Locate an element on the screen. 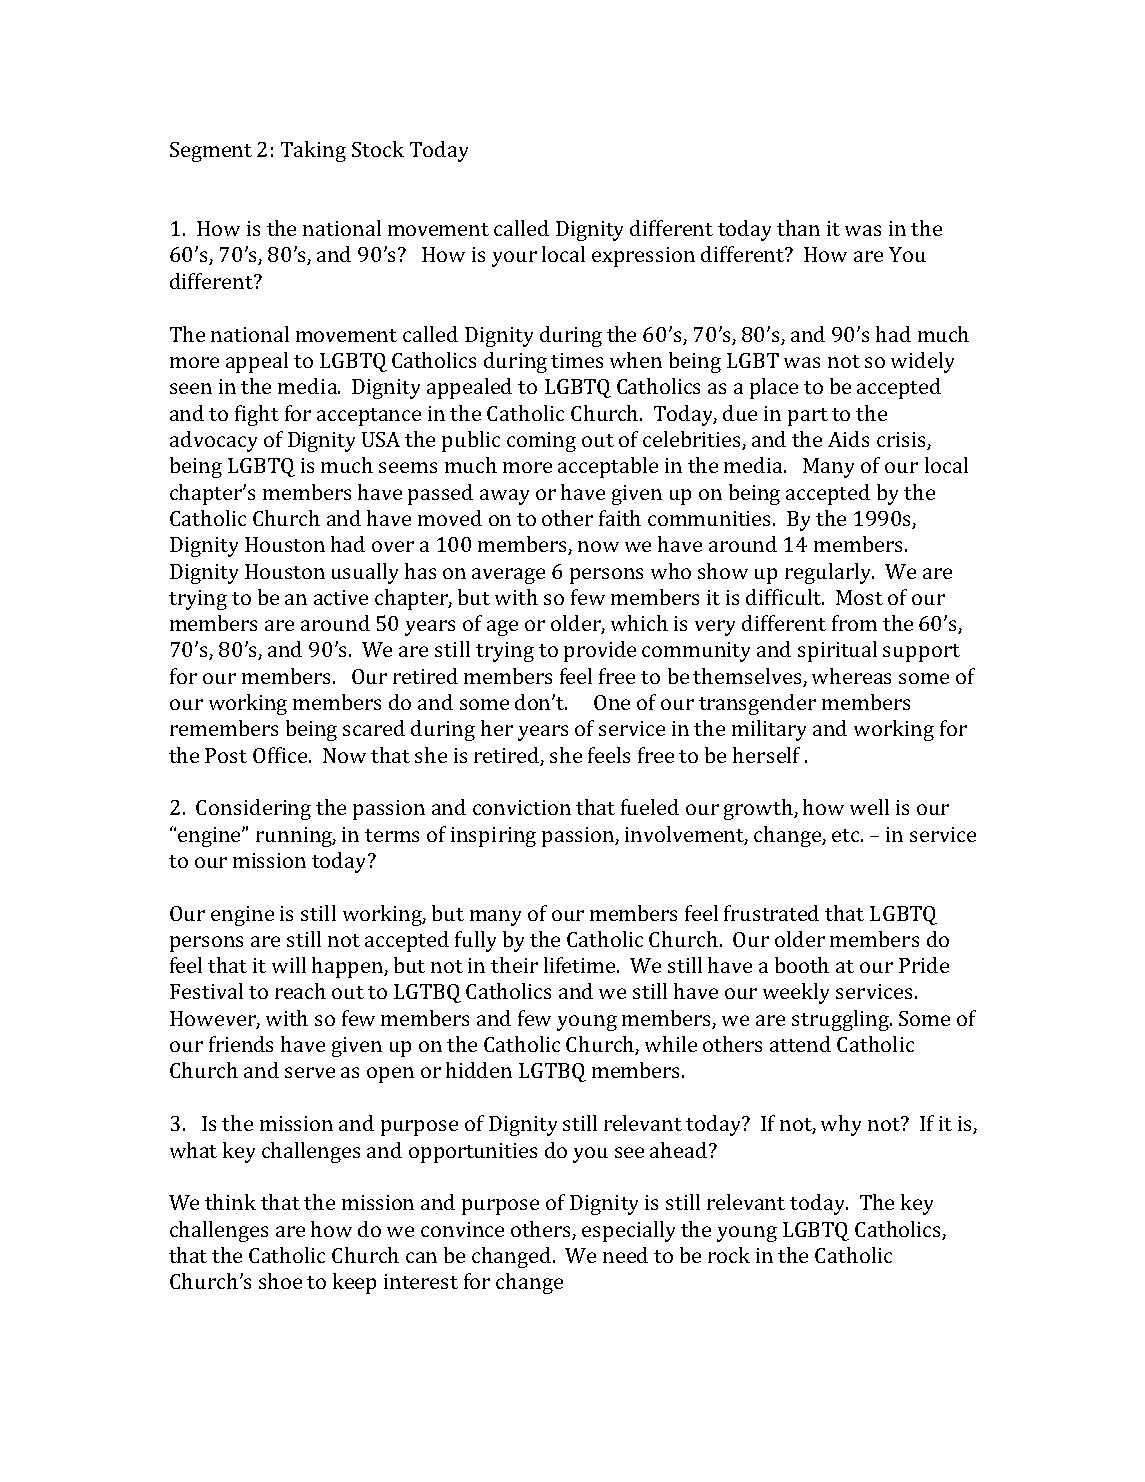 The image size is (1145, 1482). Taking is located at coordinates (313, 151).
